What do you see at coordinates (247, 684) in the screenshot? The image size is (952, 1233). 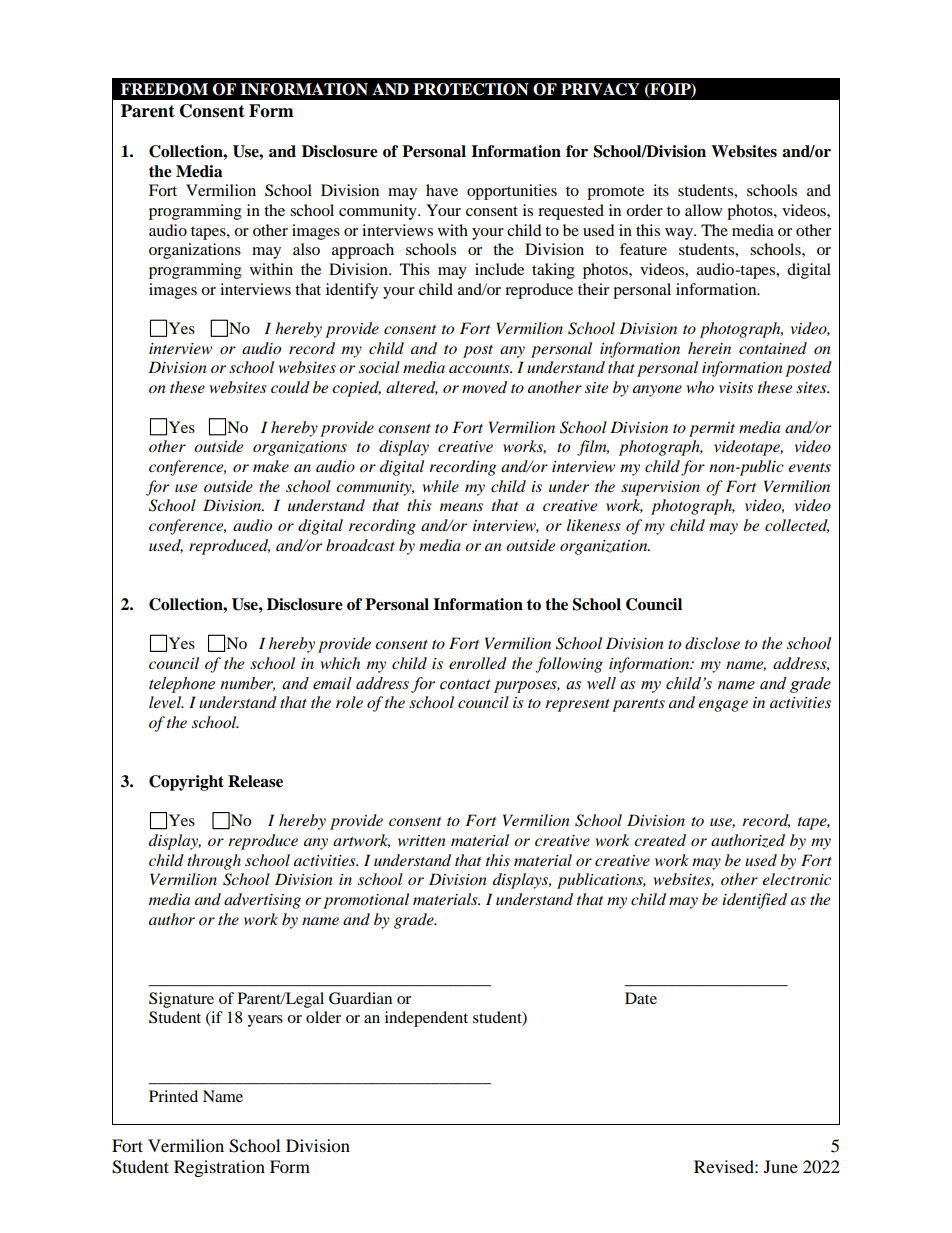 I see `number` at bounding box center [247, 684].
